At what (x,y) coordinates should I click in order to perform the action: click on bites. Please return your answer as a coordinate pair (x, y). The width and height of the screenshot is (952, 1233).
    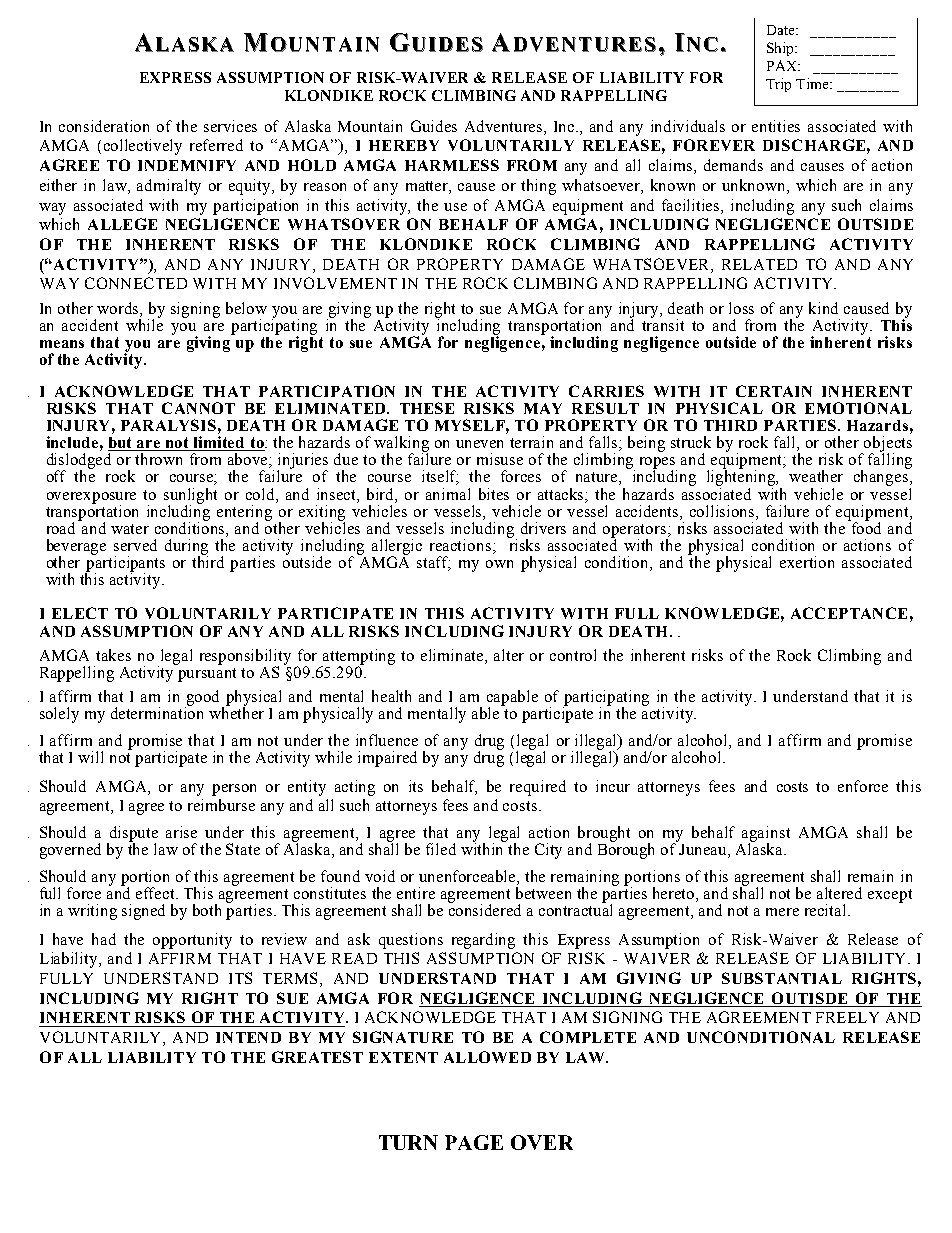
    Looking at the image, I should click on (494, 494).
